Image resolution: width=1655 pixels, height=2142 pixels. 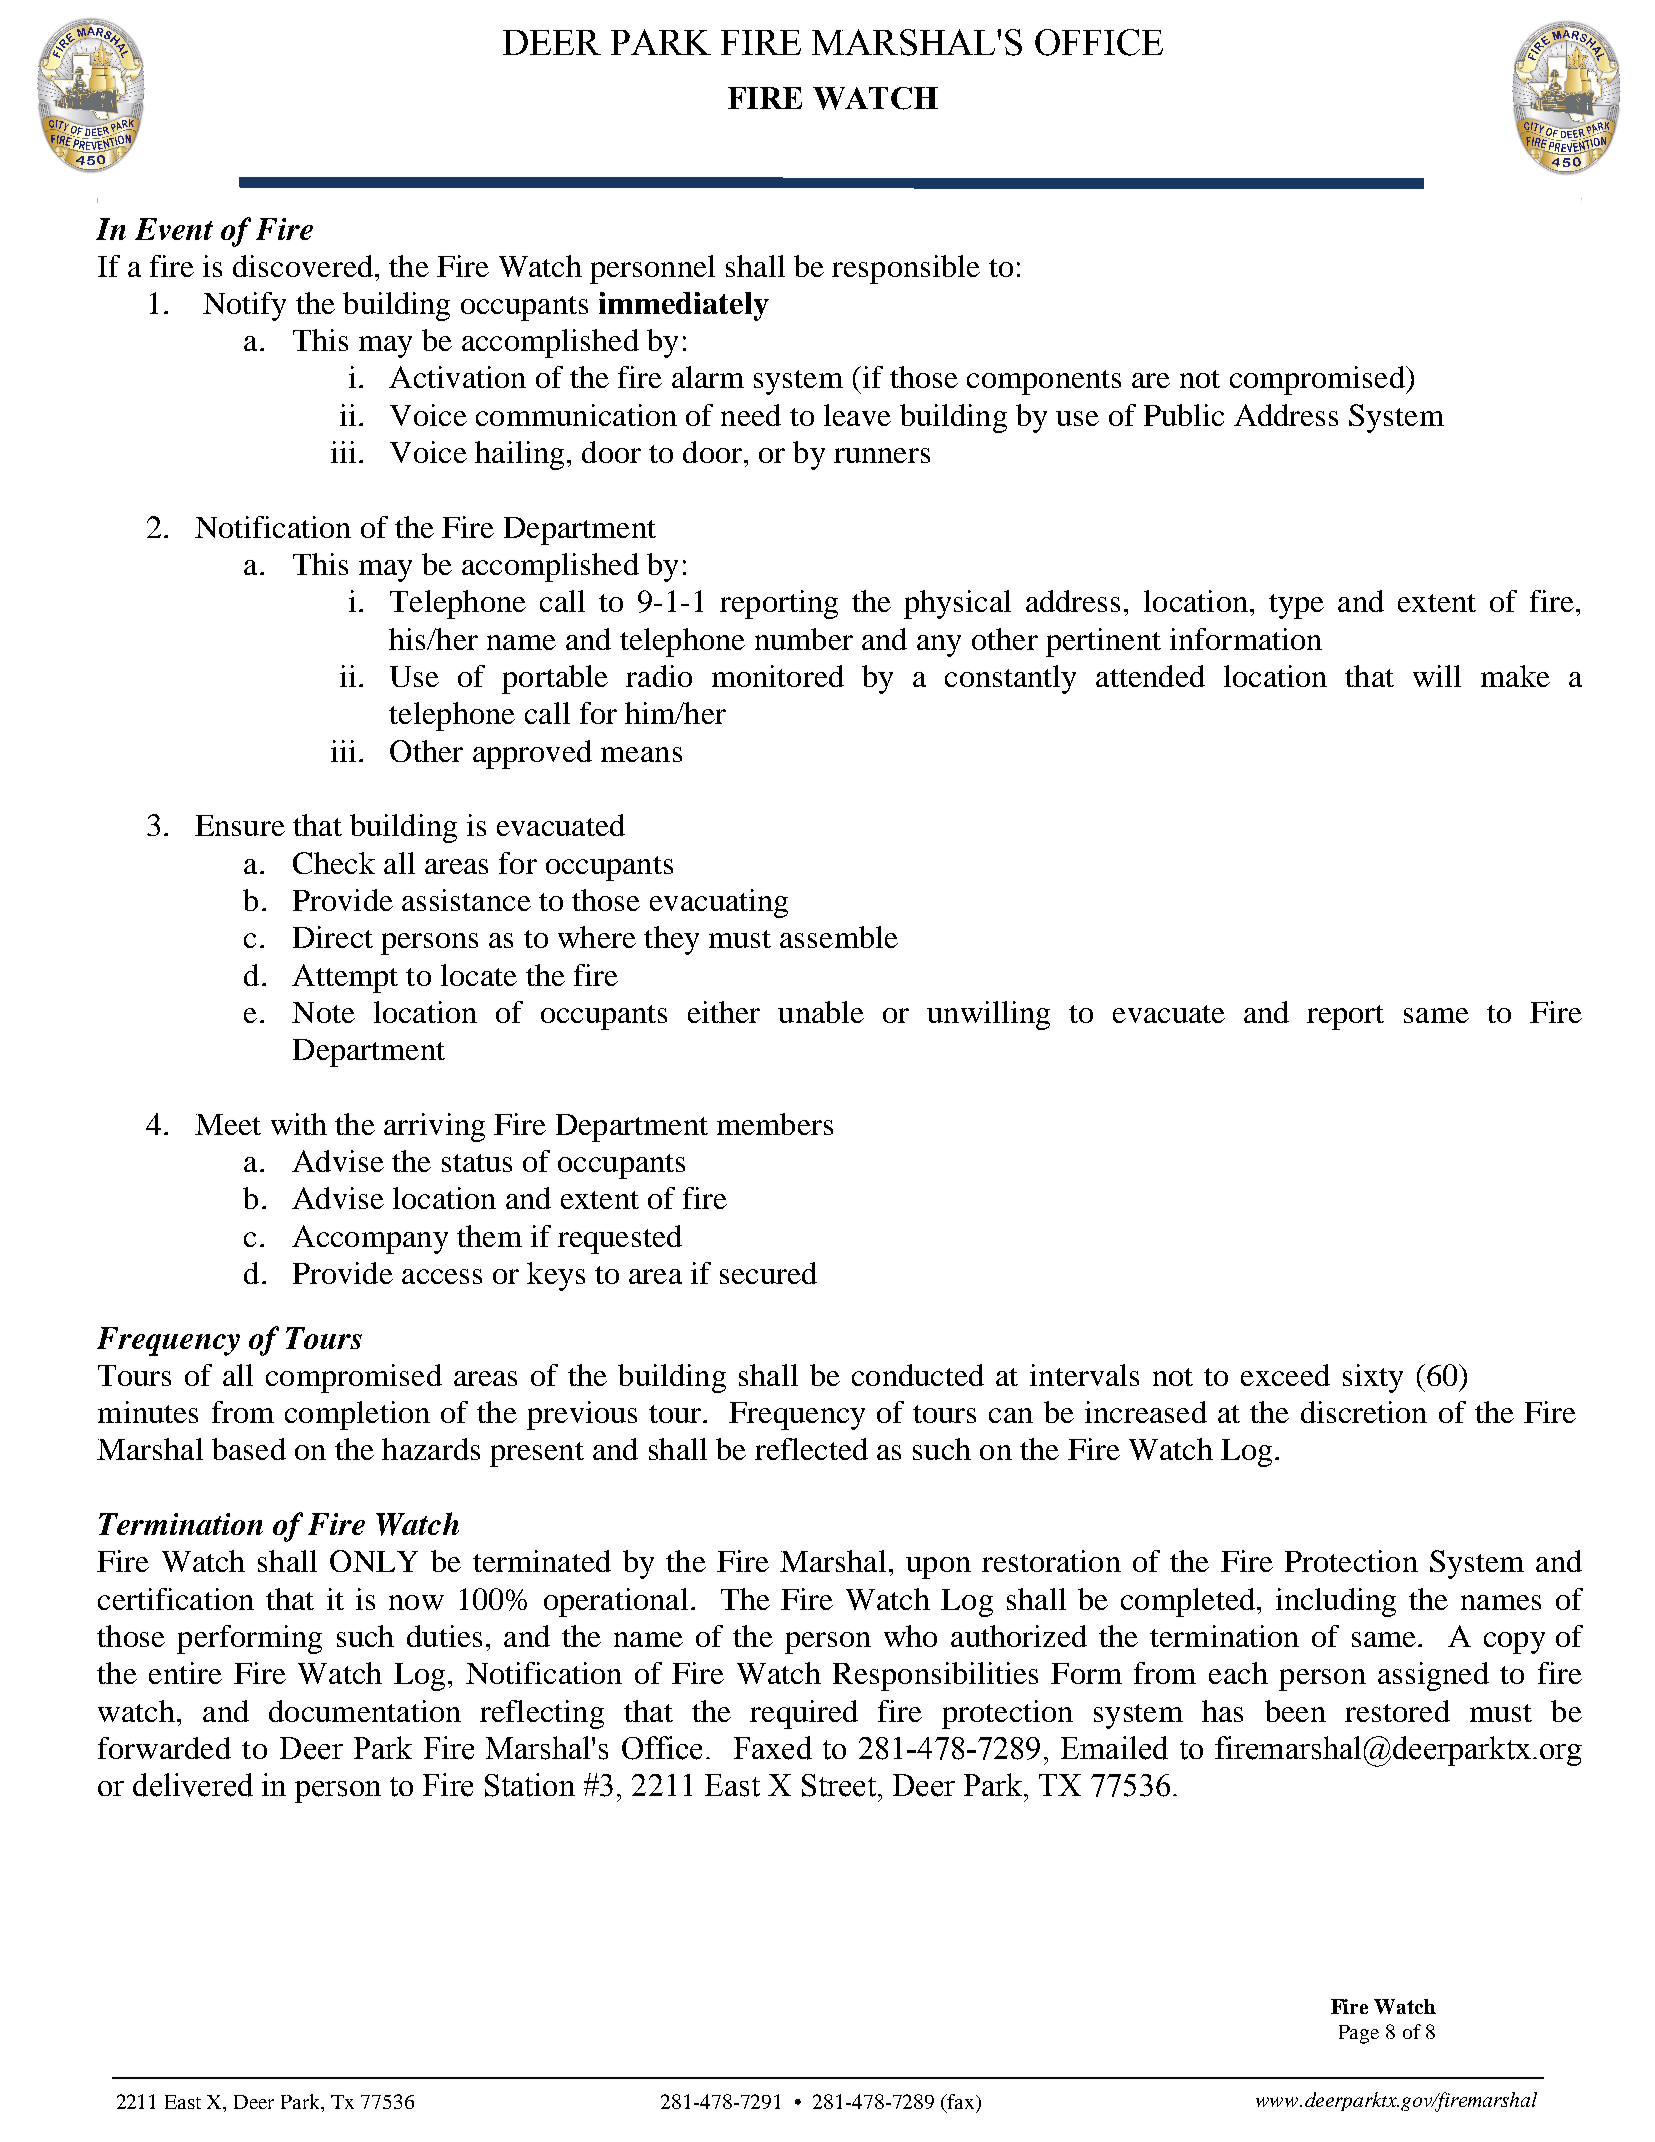 What do you see at coordinates (1184, 415) in the screenshot?
I see `Public` at bounding box center [1184, 415].
